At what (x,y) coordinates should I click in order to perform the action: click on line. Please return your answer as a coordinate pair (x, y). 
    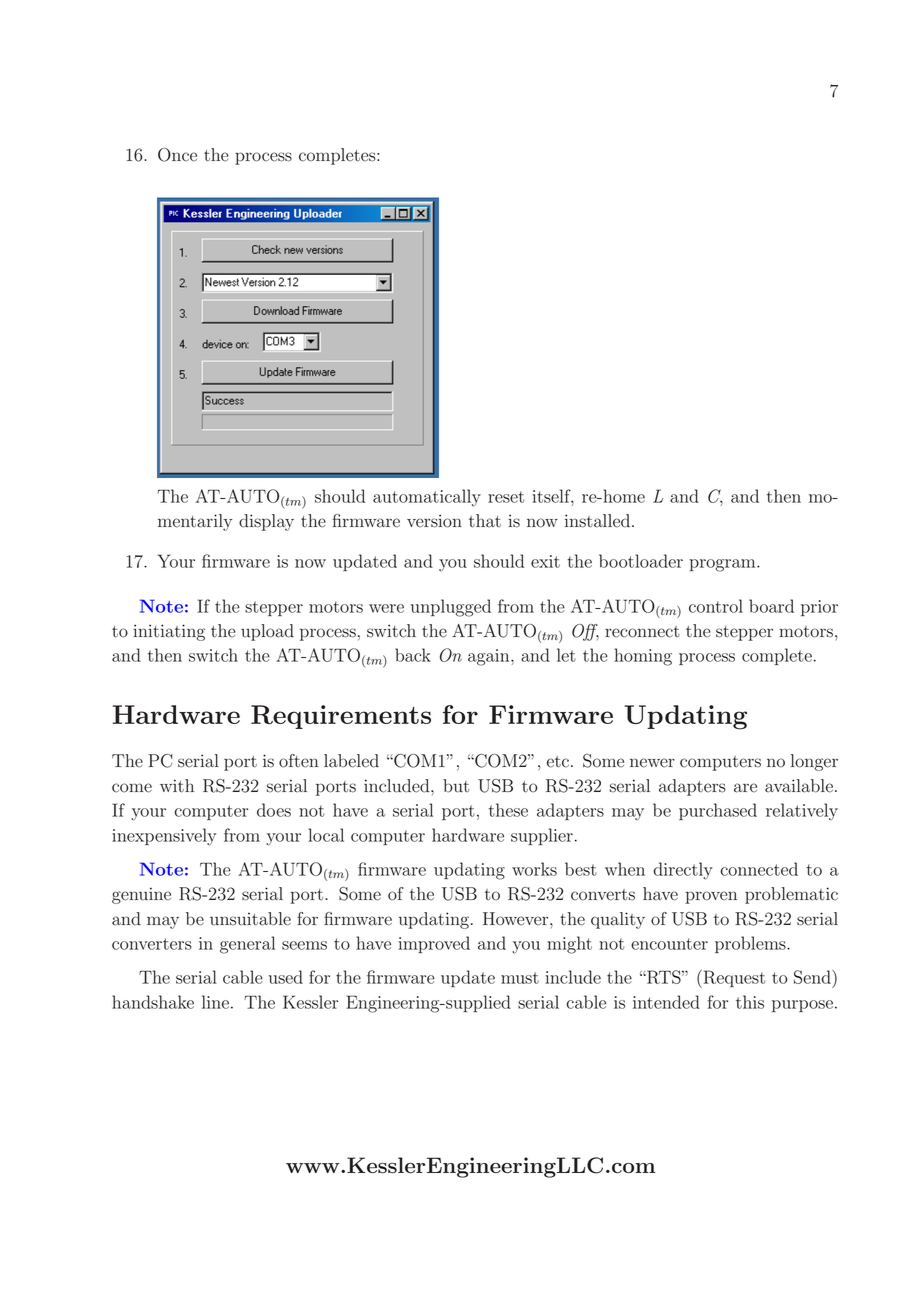
    Looking at the image, I should click on (215, 1002).
